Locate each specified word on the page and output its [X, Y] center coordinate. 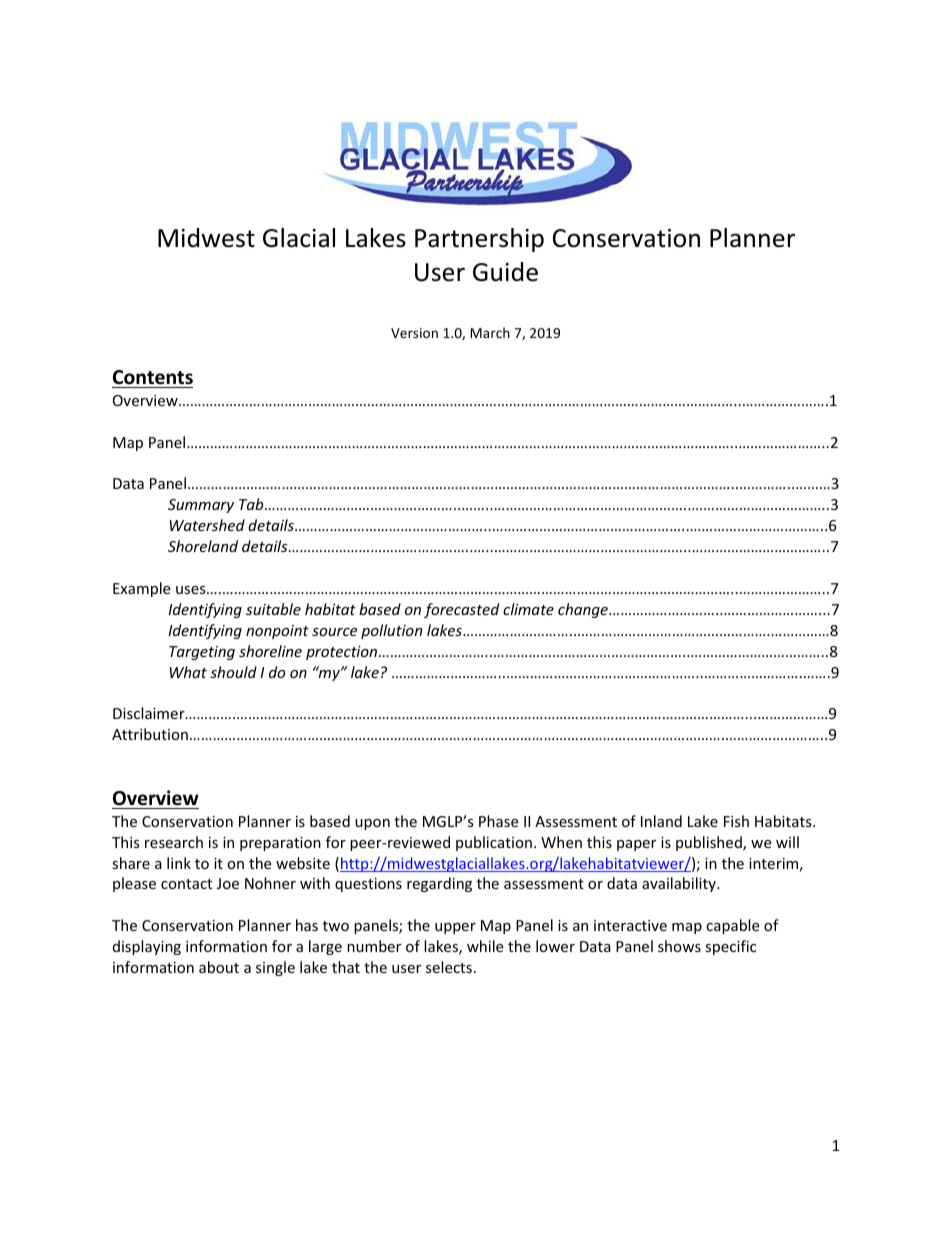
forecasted [461, 610]
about [219, 967]
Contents [153, 377]
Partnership [479, 240]
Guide [505, 272]
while [485, 946]
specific [730, 947]
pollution [391, 631]
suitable [273, 609]
